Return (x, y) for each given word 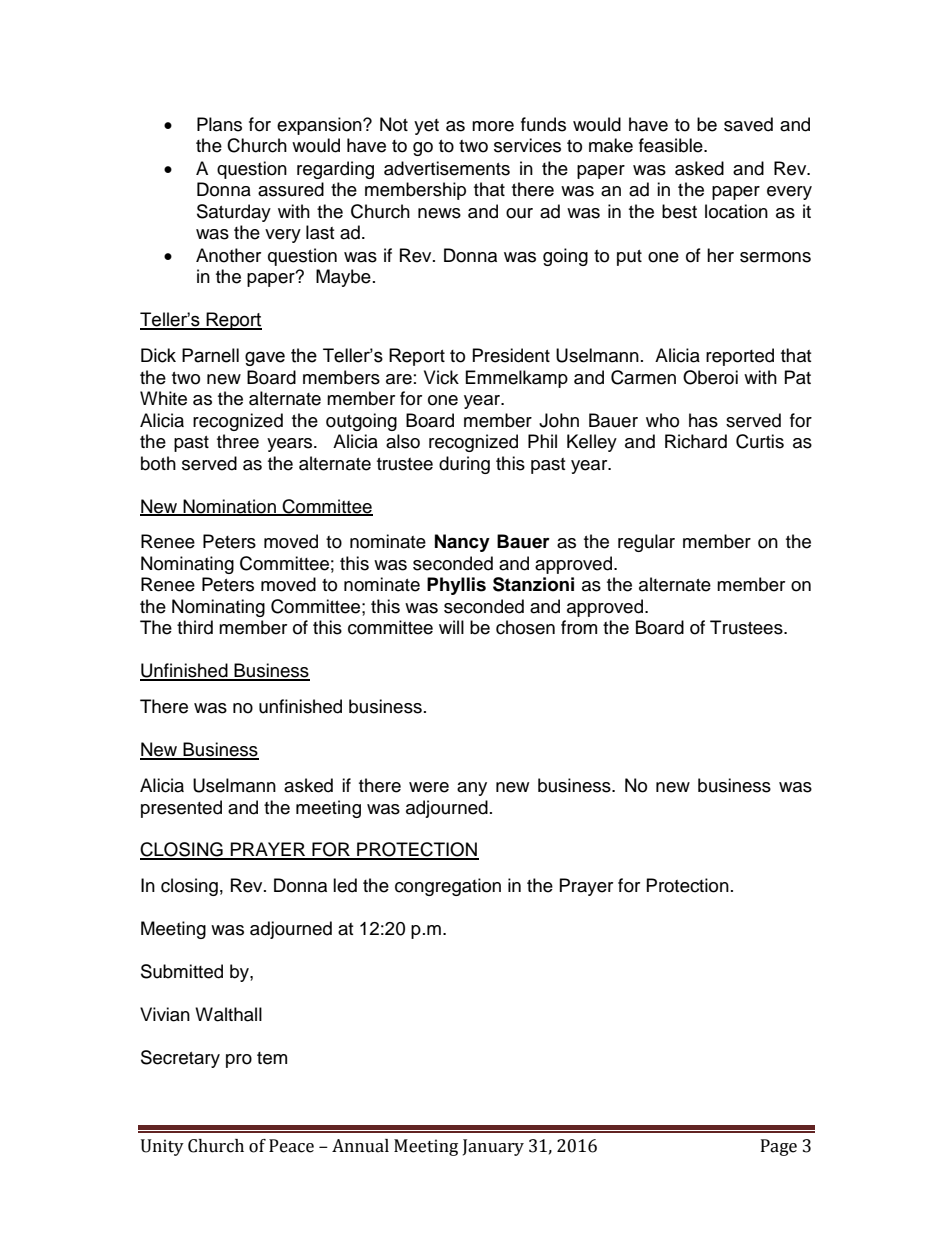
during (464, 465)
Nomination (229, 507)
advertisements (447, 168)
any (472, 789)
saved (748, 124)
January (493, 1147)
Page (779, 1147)
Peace (291, 1146)
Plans (219, 124)
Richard (696, 441)
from (579, 627)
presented (181, 809)
